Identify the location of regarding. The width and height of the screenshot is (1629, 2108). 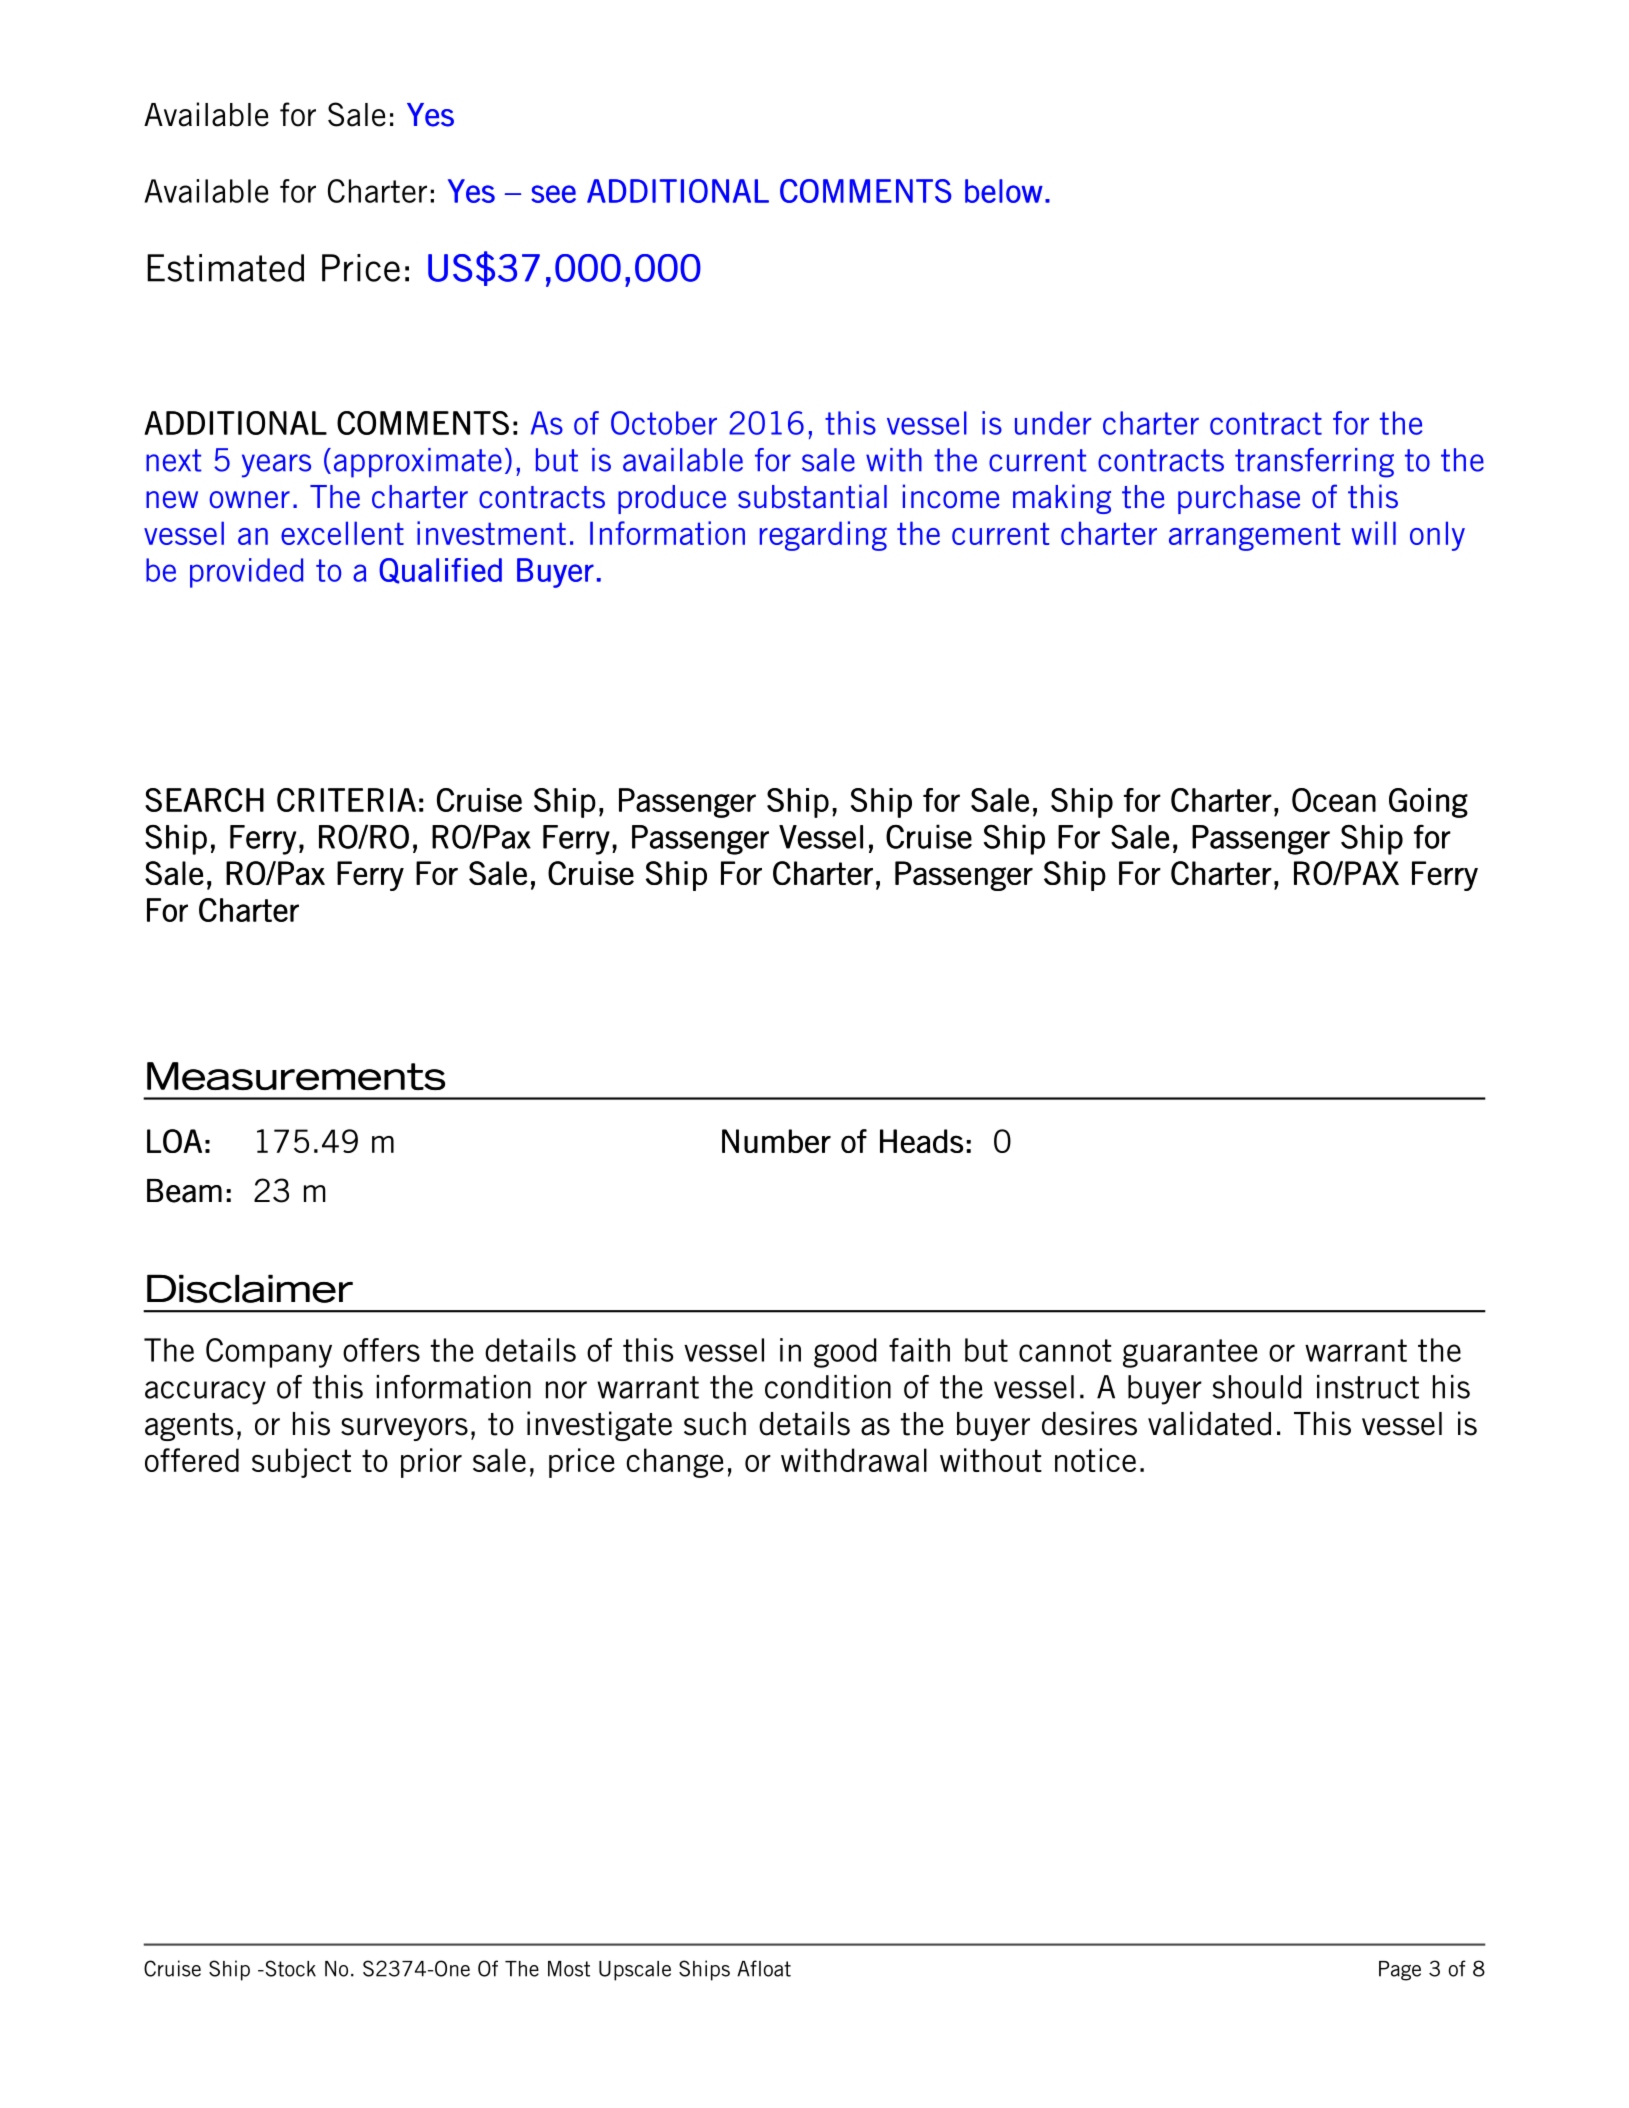
(823, 536).
